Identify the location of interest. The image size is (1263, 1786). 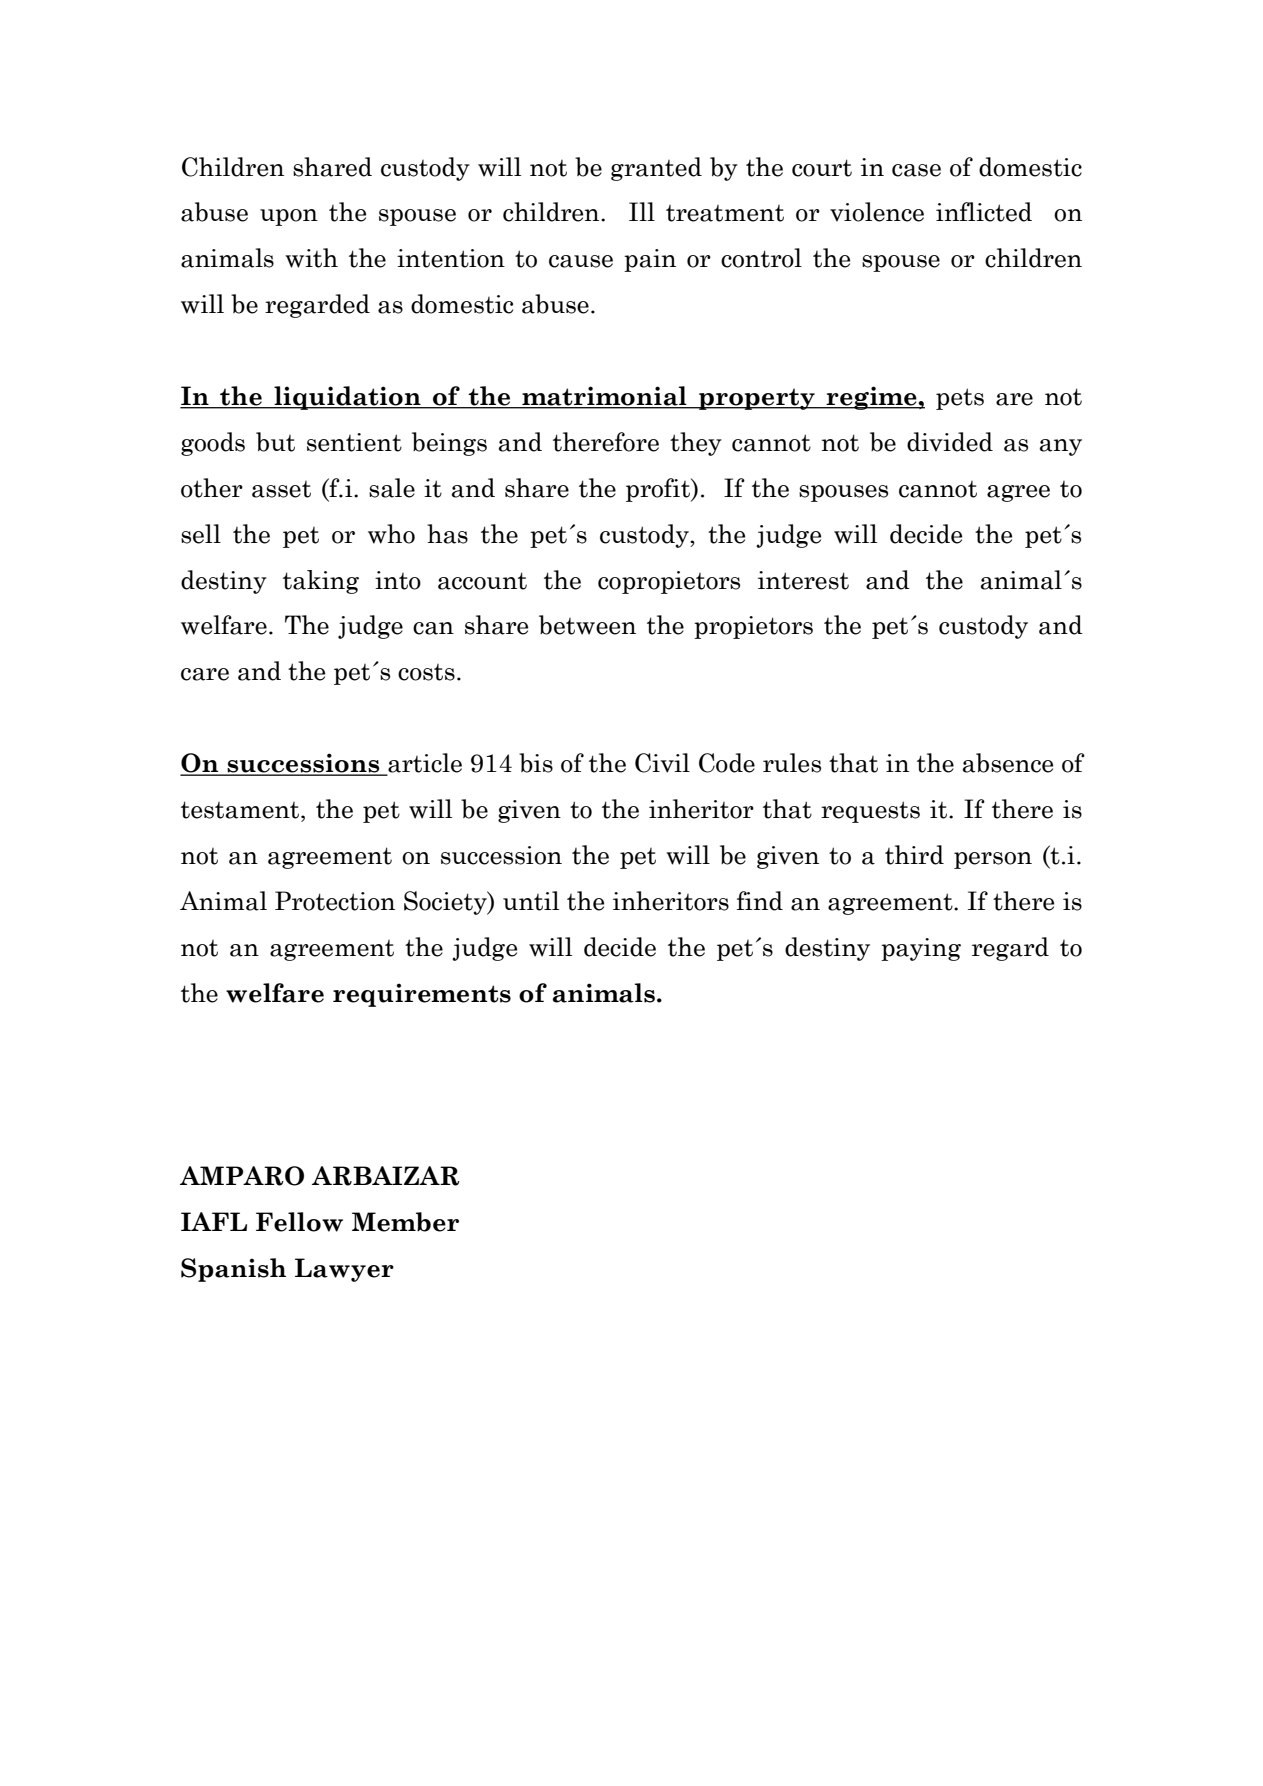
(803, 580).
